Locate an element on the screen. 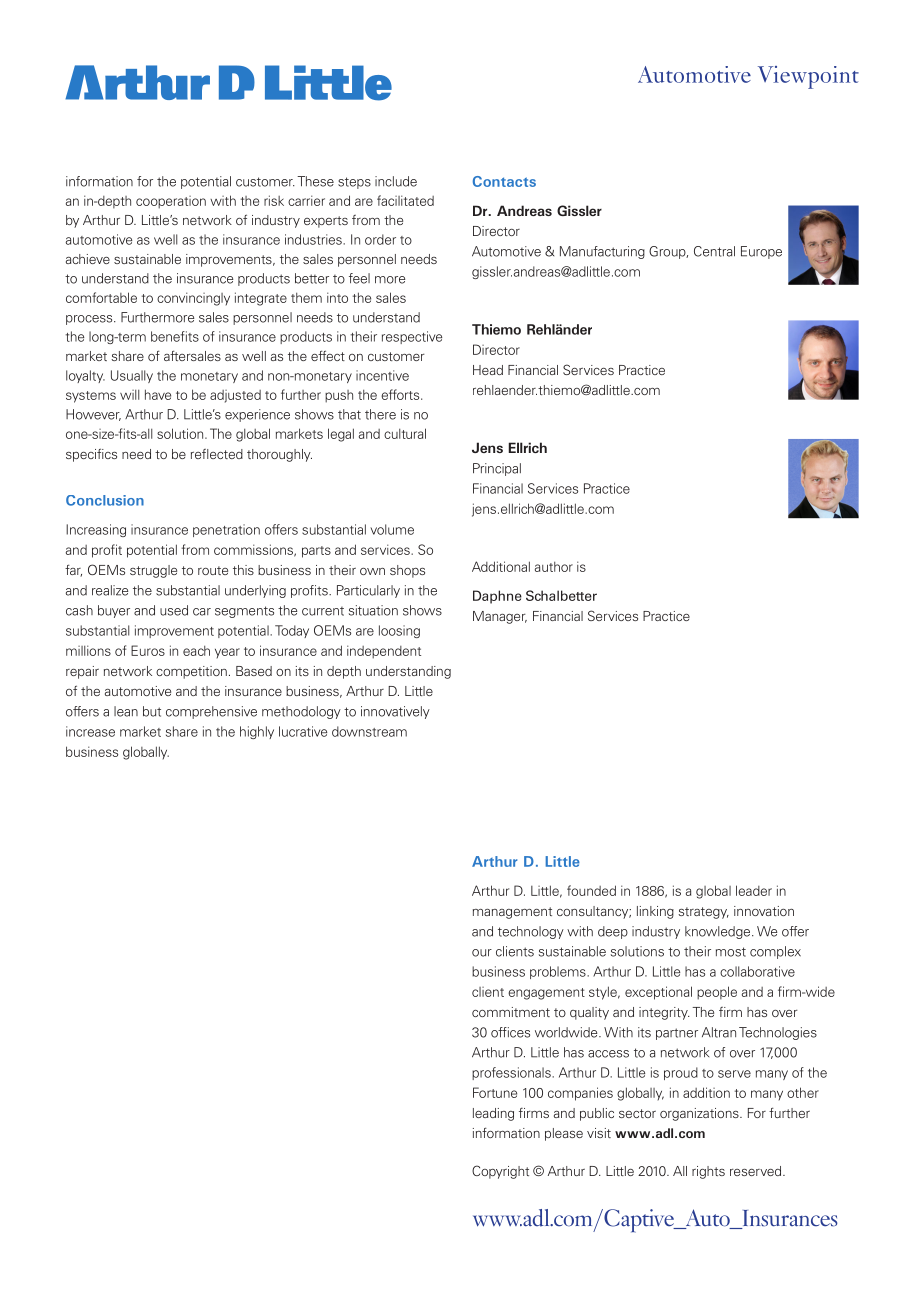 The height and width of the screenshot is (1308, 924). used is located at coordinates (174, 610).
